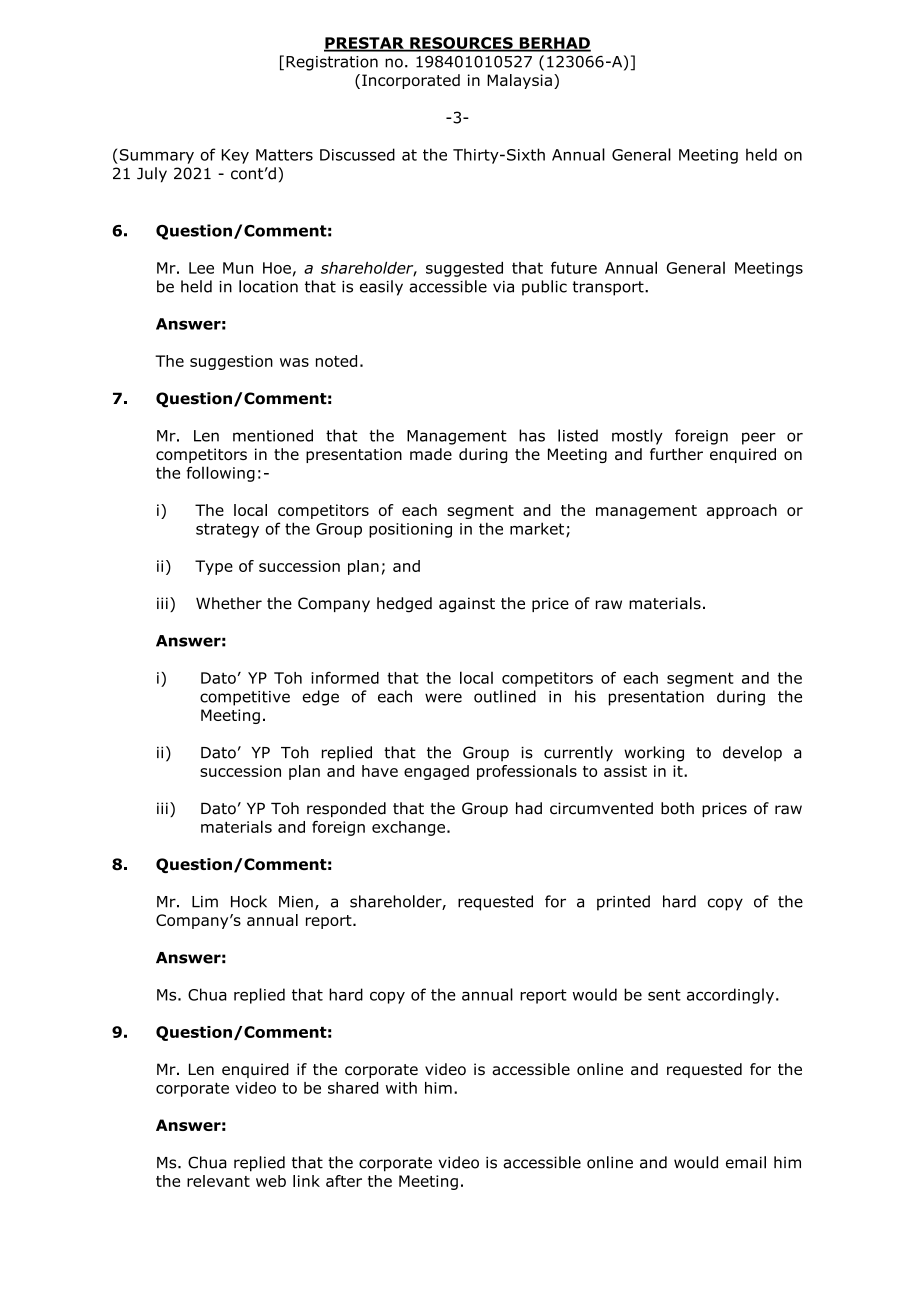 The height and width of the page is (1307, 924). What do you see at coordinates (273, 435) in the page?
I see `mentioned` at bounding box center [273, 435].
